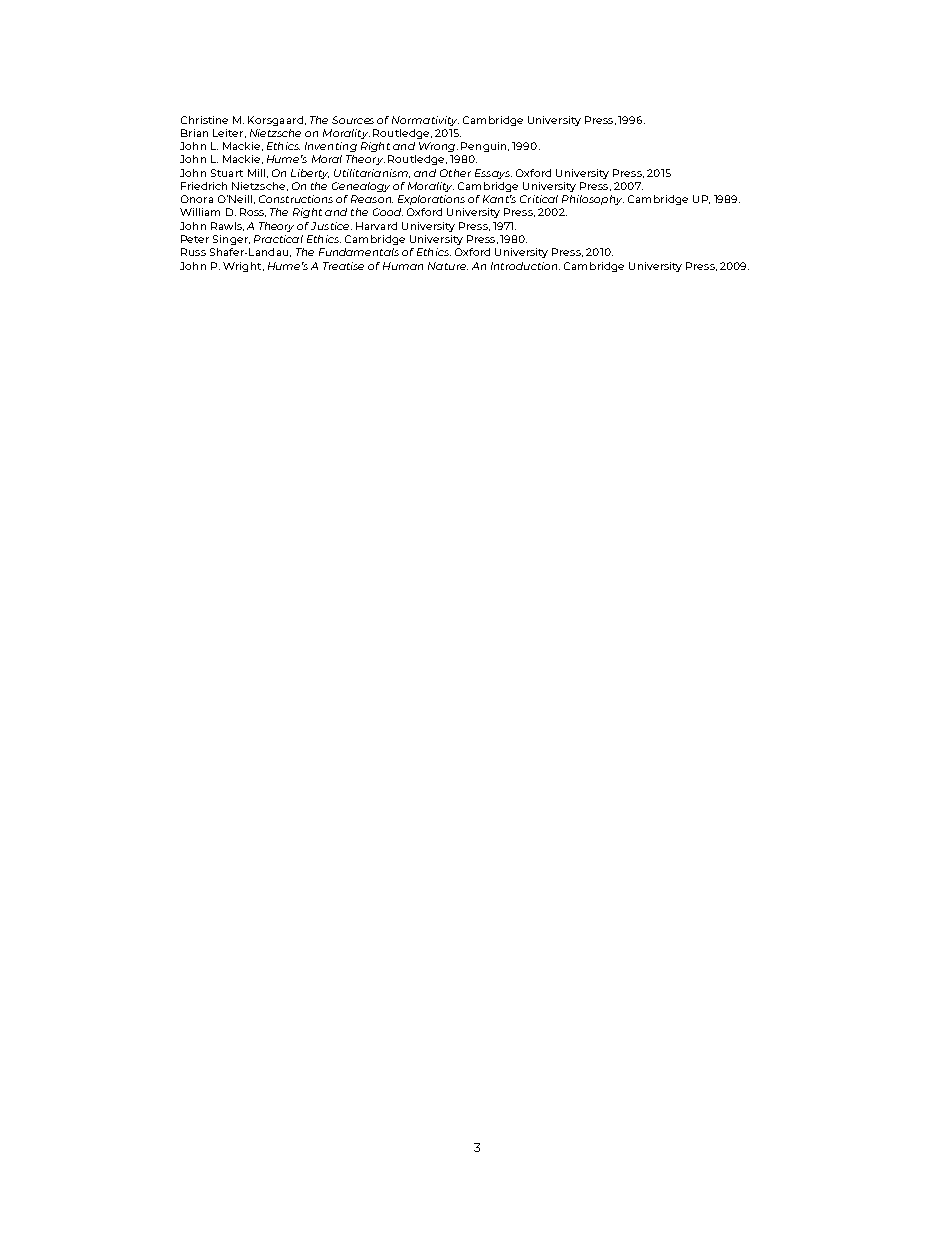 The width and height of the screenshot is (952, 1233). What do you see at coordinates (193, 252) in the screenshot?
I see `Russ` at bounding box center [193, 252].
